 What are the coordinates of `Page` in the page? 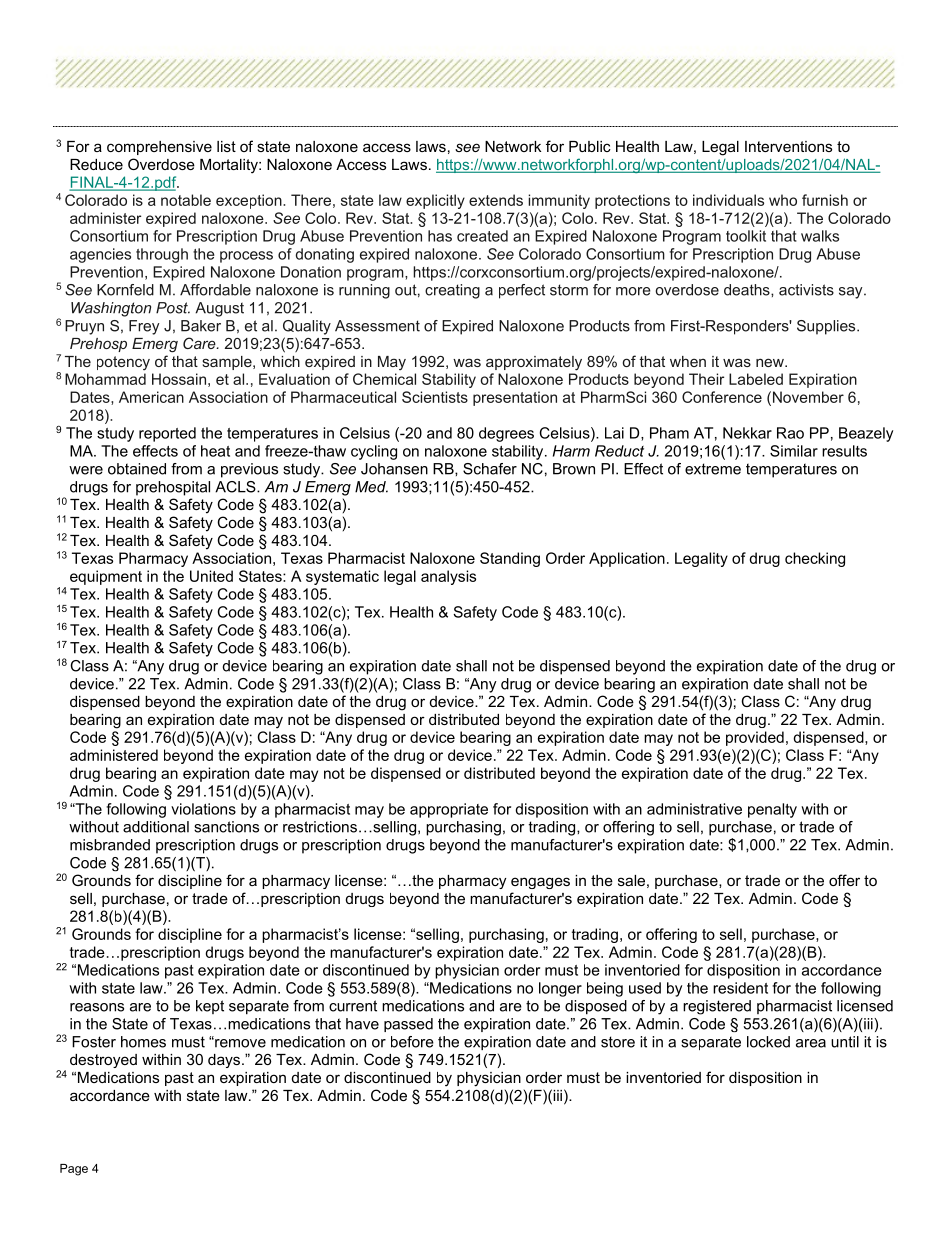 It's located at (74, 1170).
